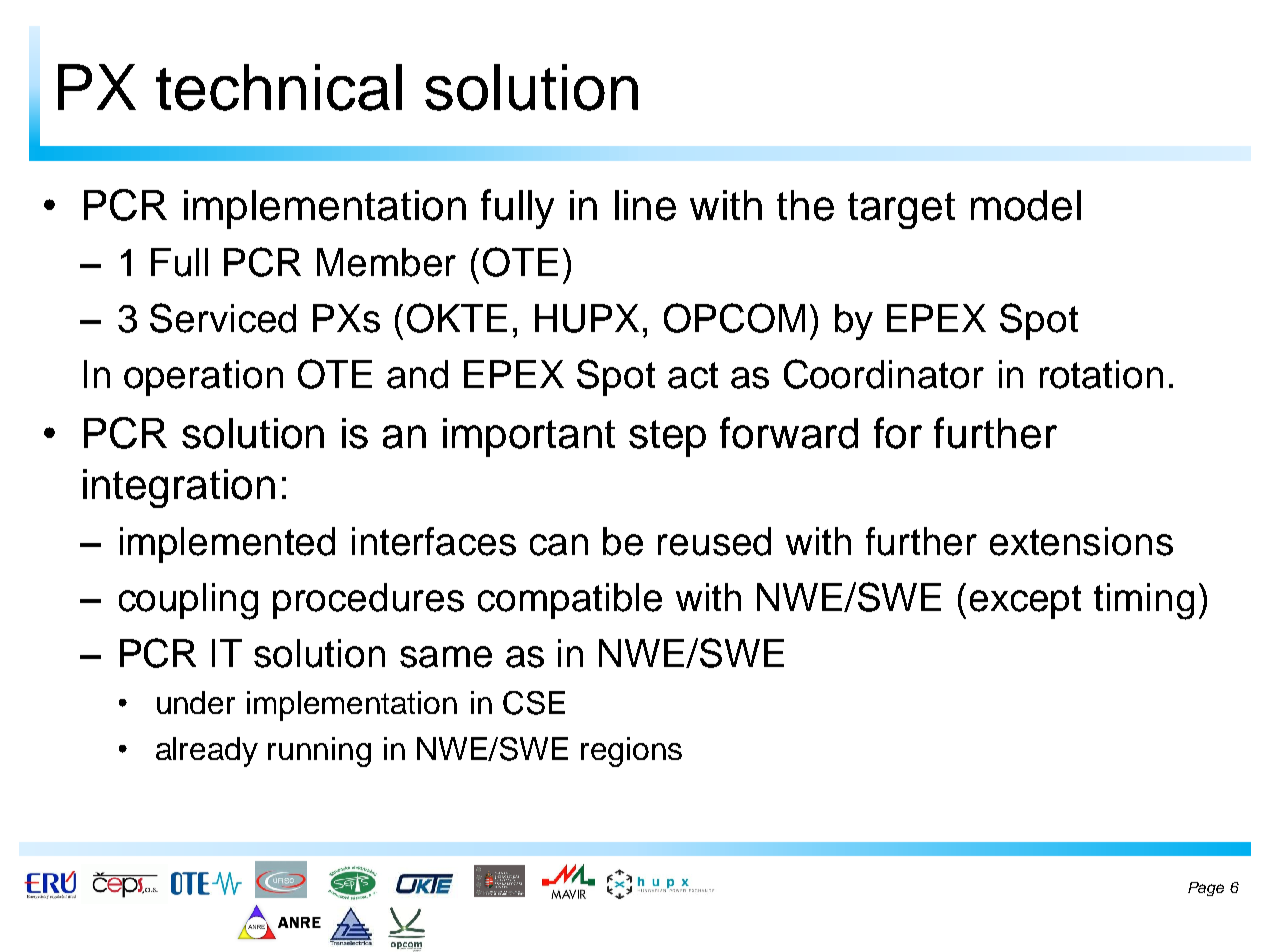  Describe the element at coordinates (179, 488) in the screenshot. I see `integration` at that location.
